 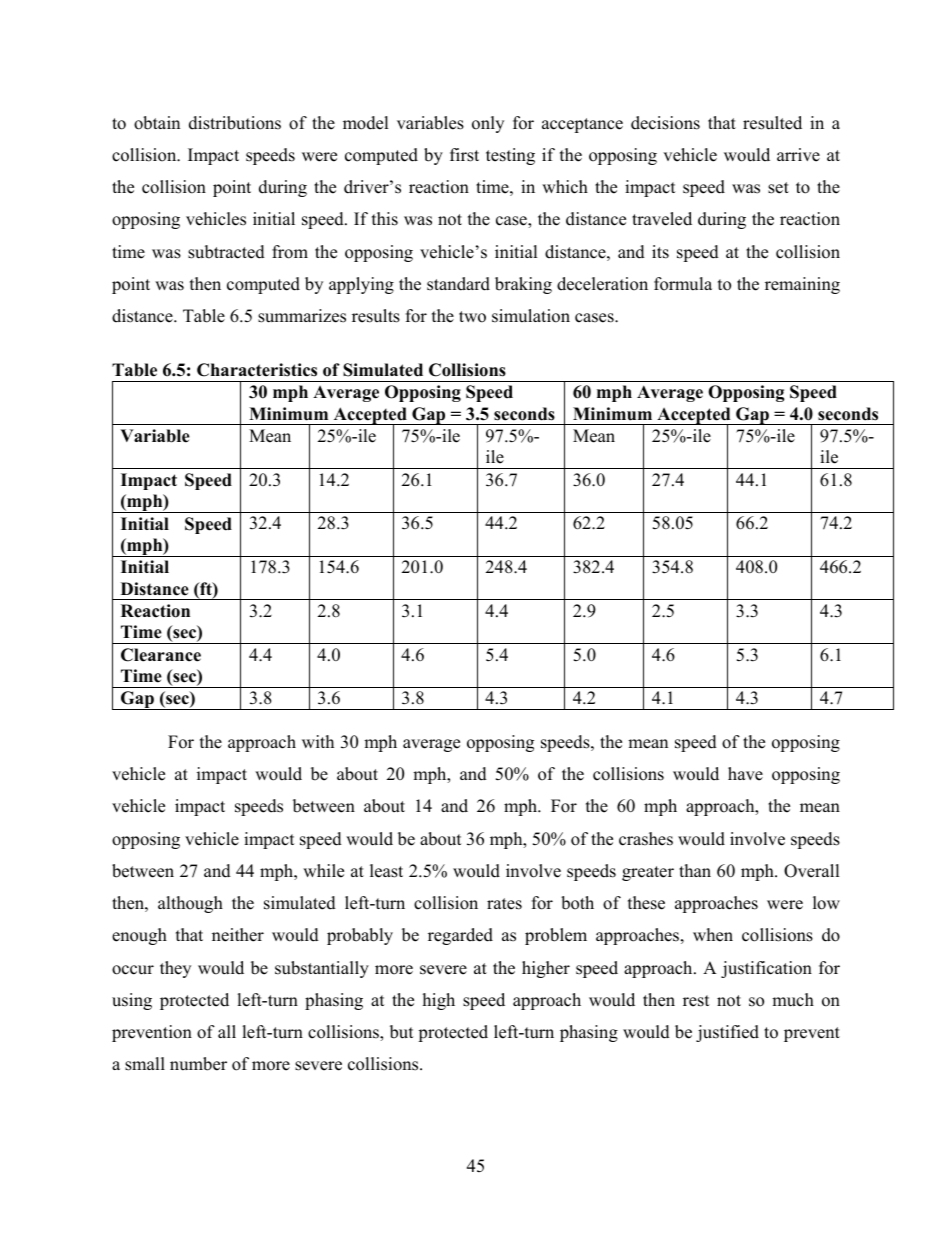 What do you see at coordinates (745, 774) in the screenshot?
I see `have` at bounding box center [745, 774].
